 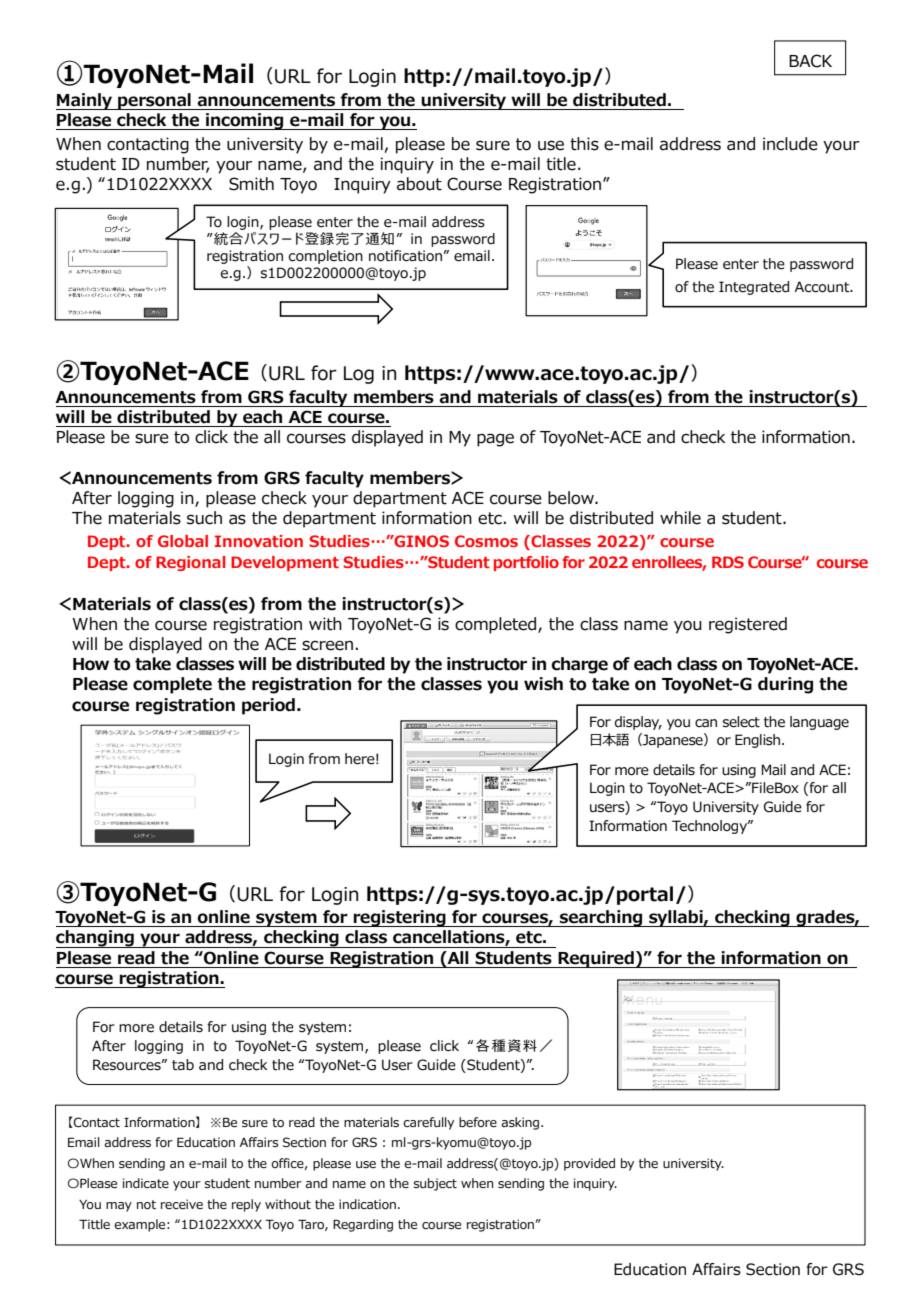 What do you see at coordinates (419, 184) in the image?
I see `about` at bounding box center [419, 184].
